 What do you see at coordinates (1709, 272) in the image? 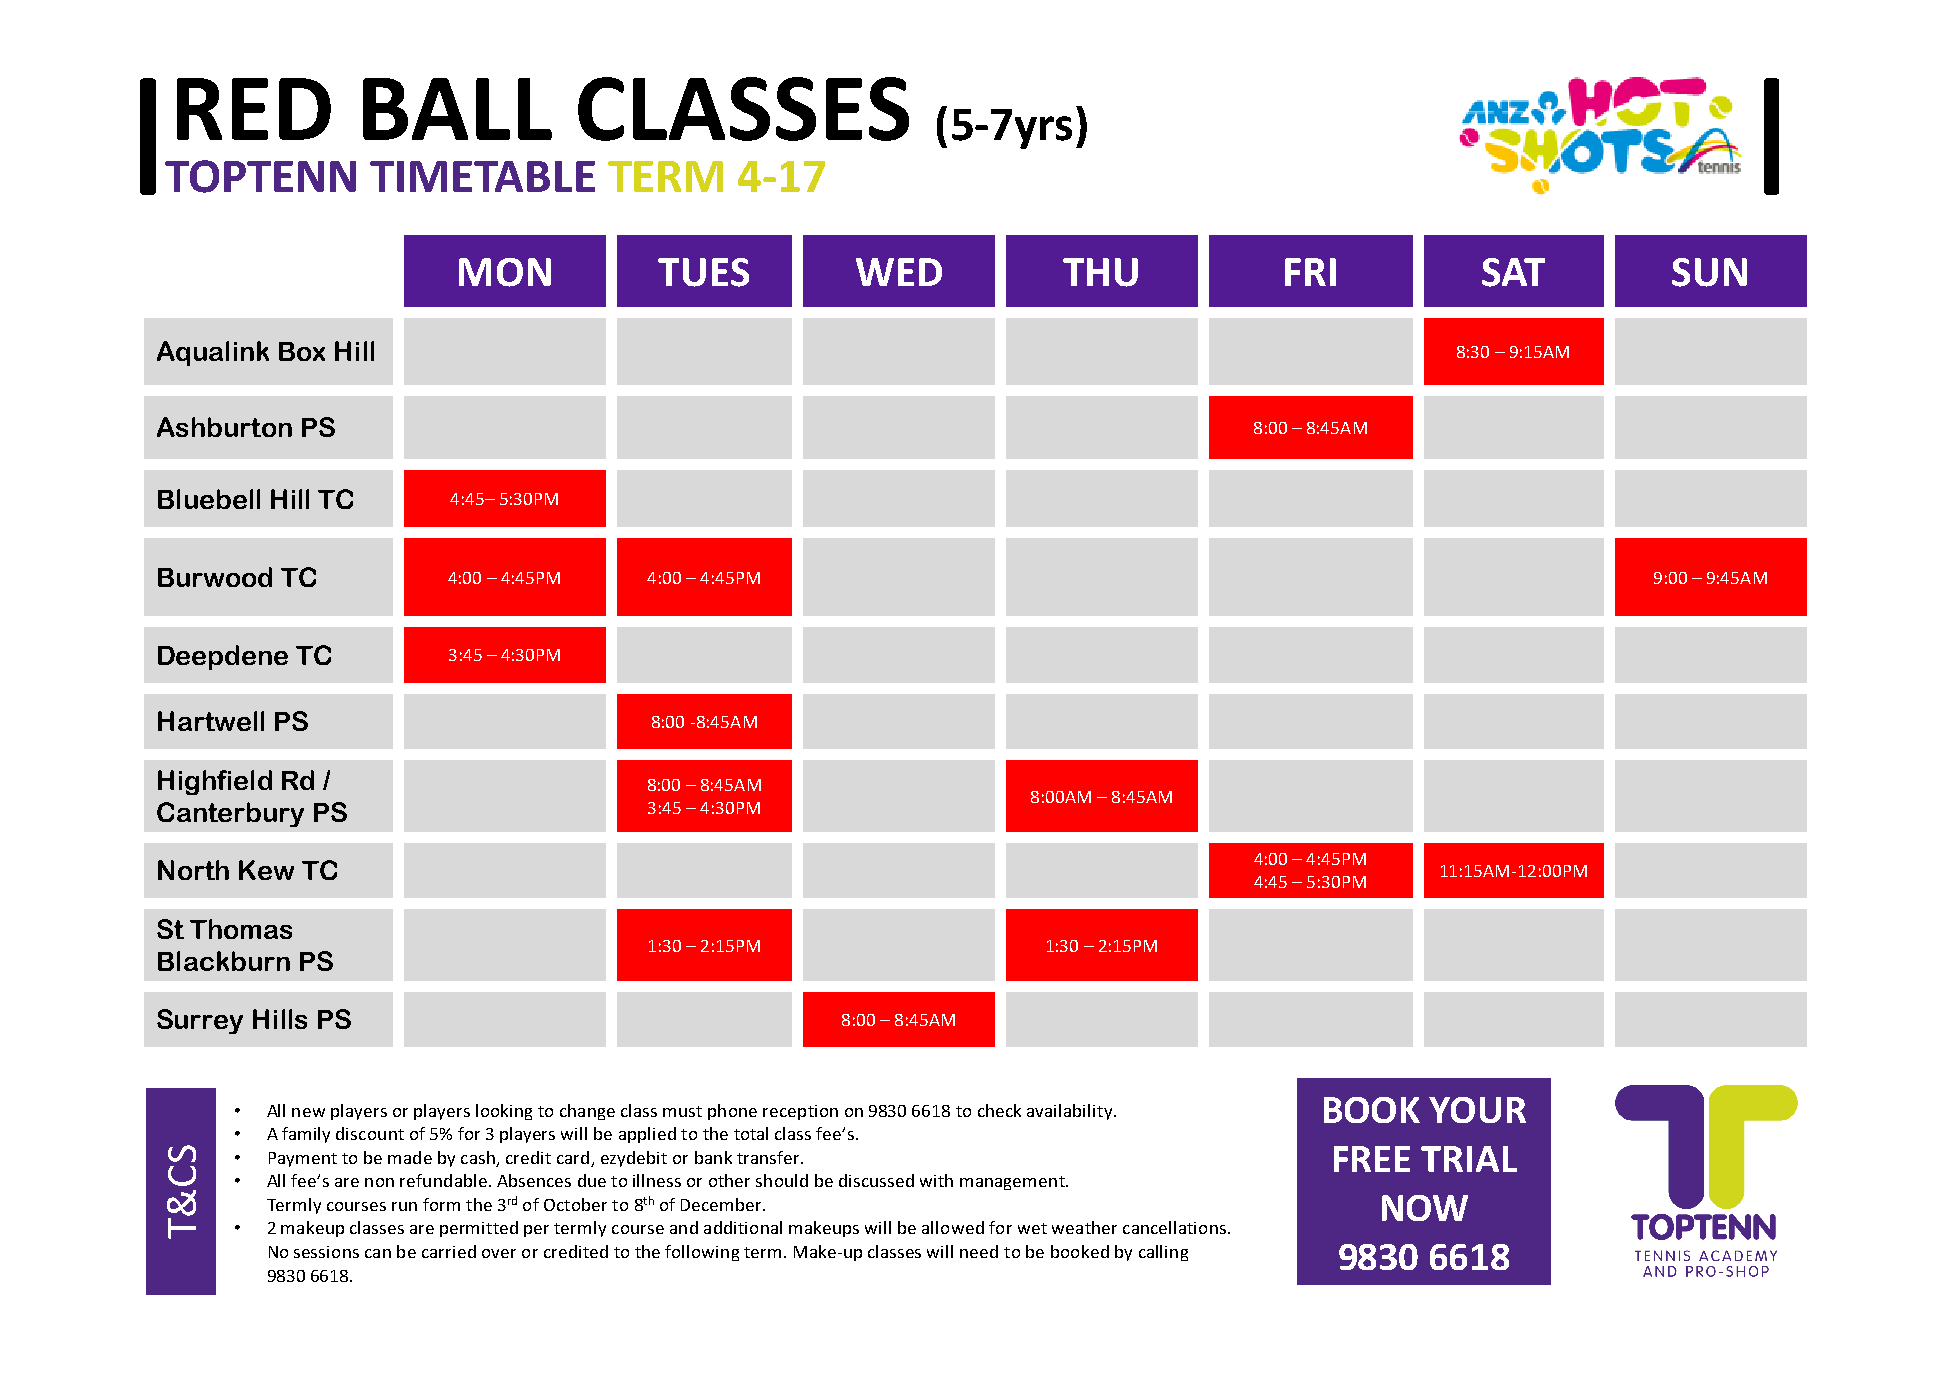
I see `SUN` at bounding box center [1709, 272].
